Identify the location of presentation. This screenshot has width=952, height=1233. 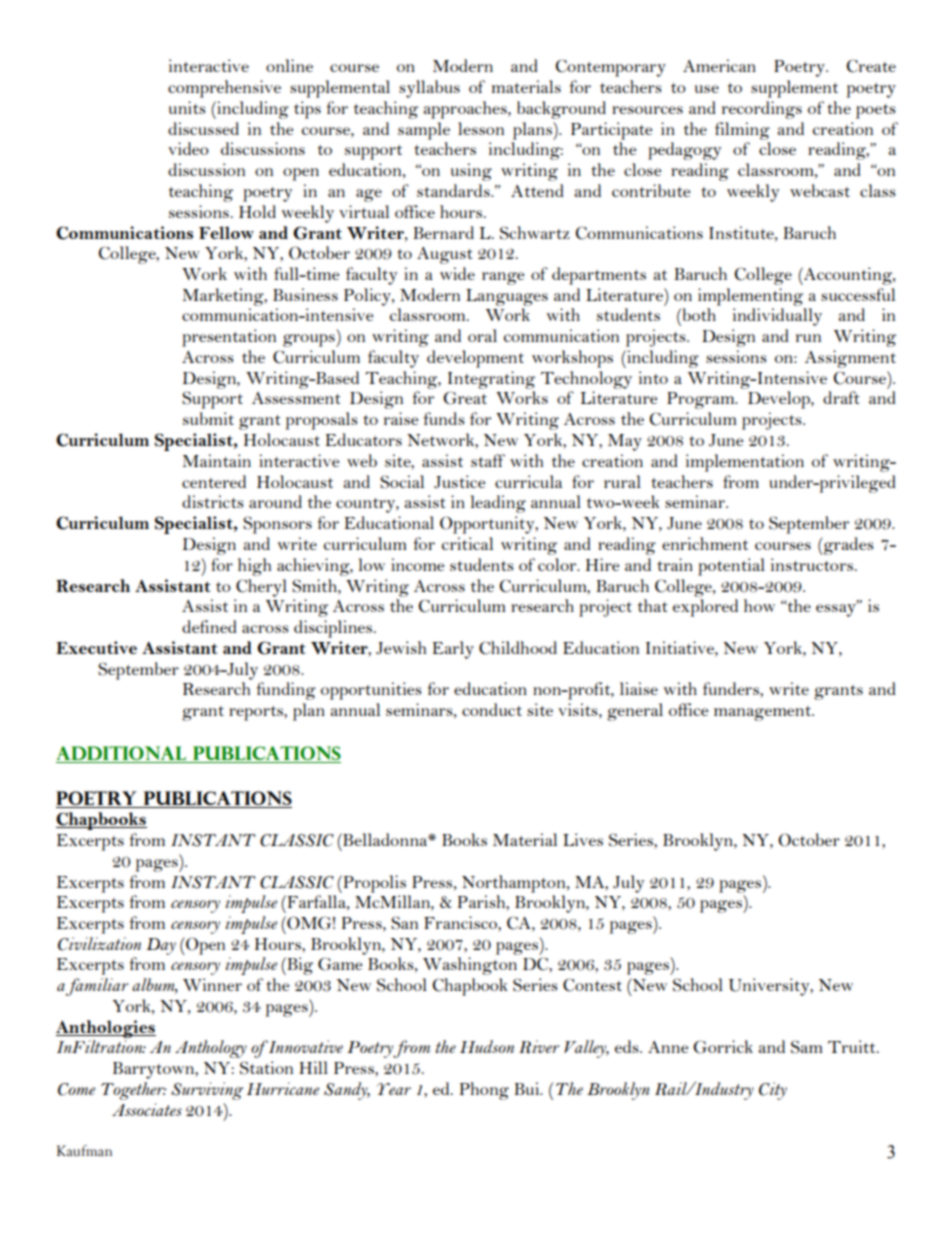
(229, 338).
